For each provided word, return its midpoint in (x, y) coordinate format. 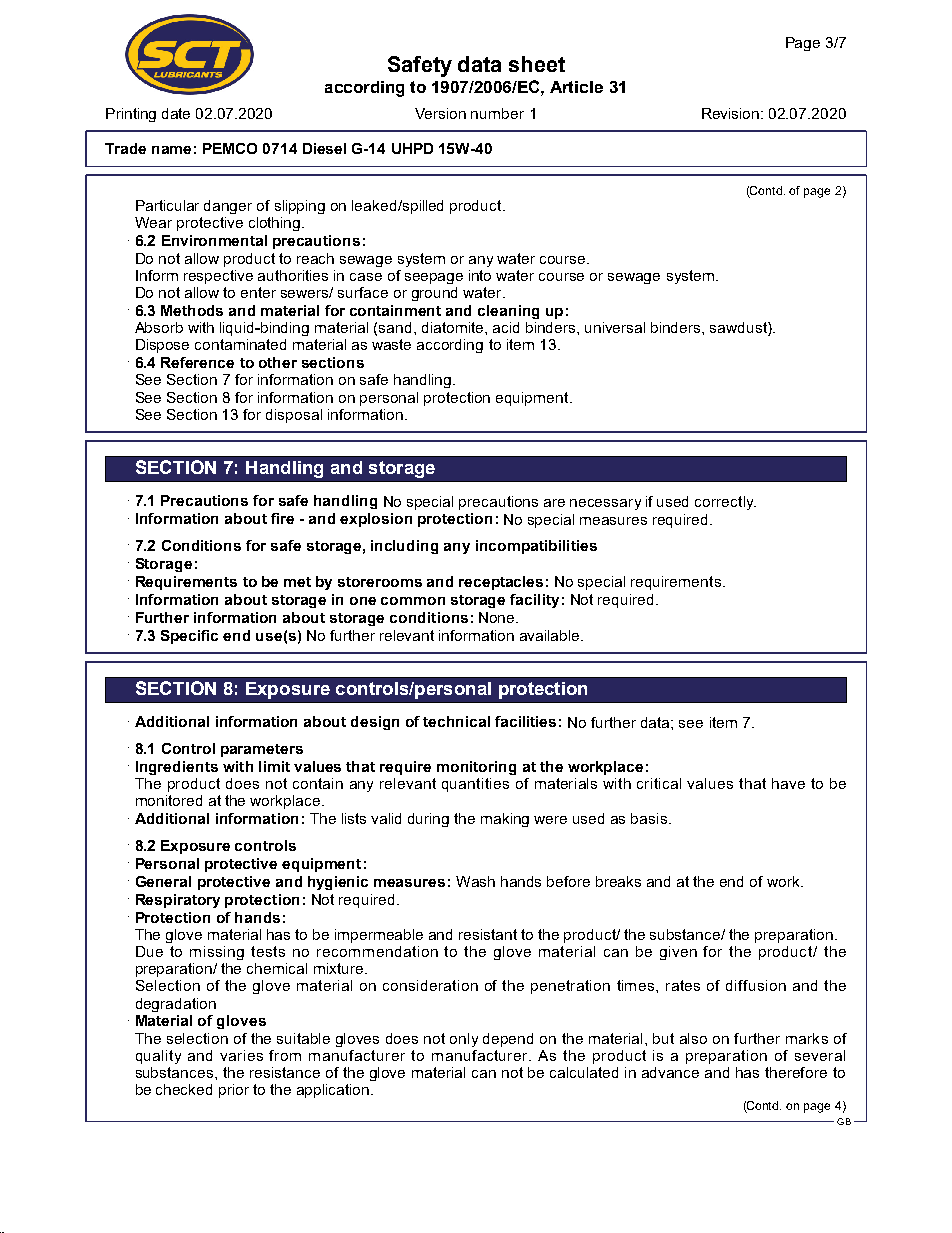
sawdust (739, 329)
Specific (189, 637)
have (788, 783)
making (505, 820)
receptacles (501, 583)
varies (241, 1055)
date (176, 113)
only (464, 1040)
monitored (169, 800)
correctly (725, 503)
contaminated (240, 344)
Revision (732, 113)
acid (506, 327)
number (497, 113)
